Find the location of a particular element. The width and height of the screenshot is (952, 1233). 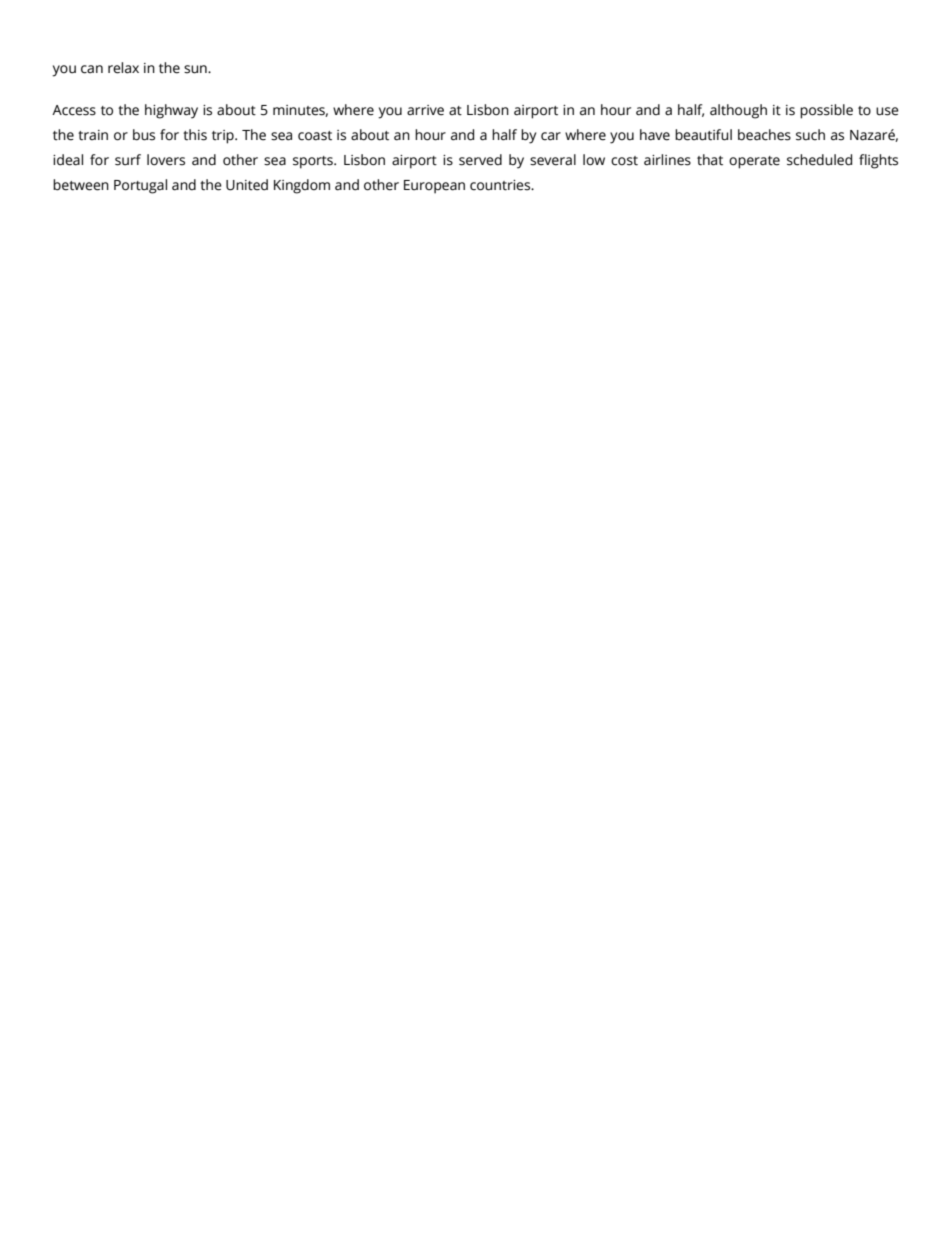

countries is located at coordinates (501, 185).
